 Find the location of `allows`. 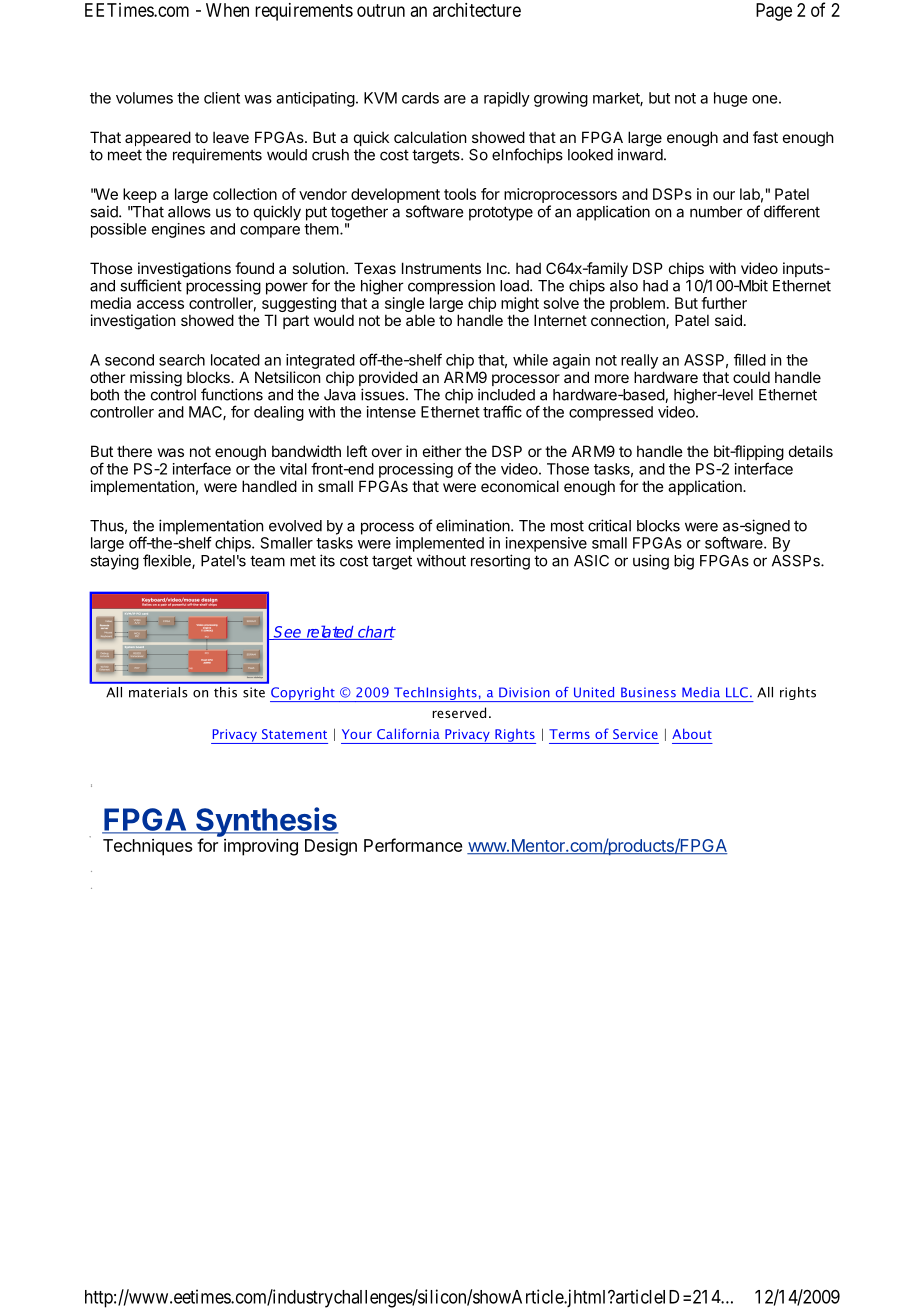

allows is located at coordinates (189, 212).
